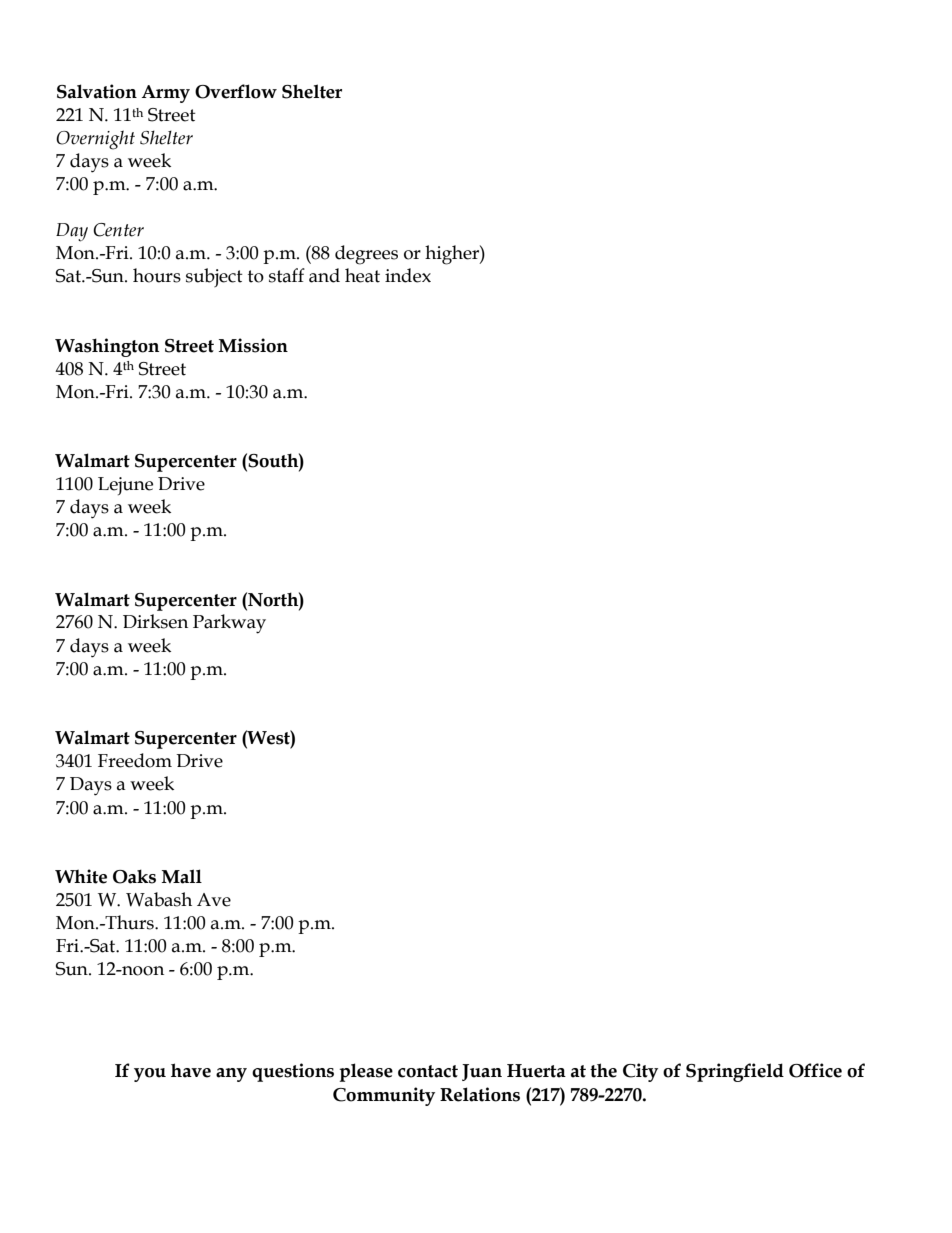  What do you see at coordinates (408, 275) in the screenshot?
I see `index` at bounding box center [408, 275].
